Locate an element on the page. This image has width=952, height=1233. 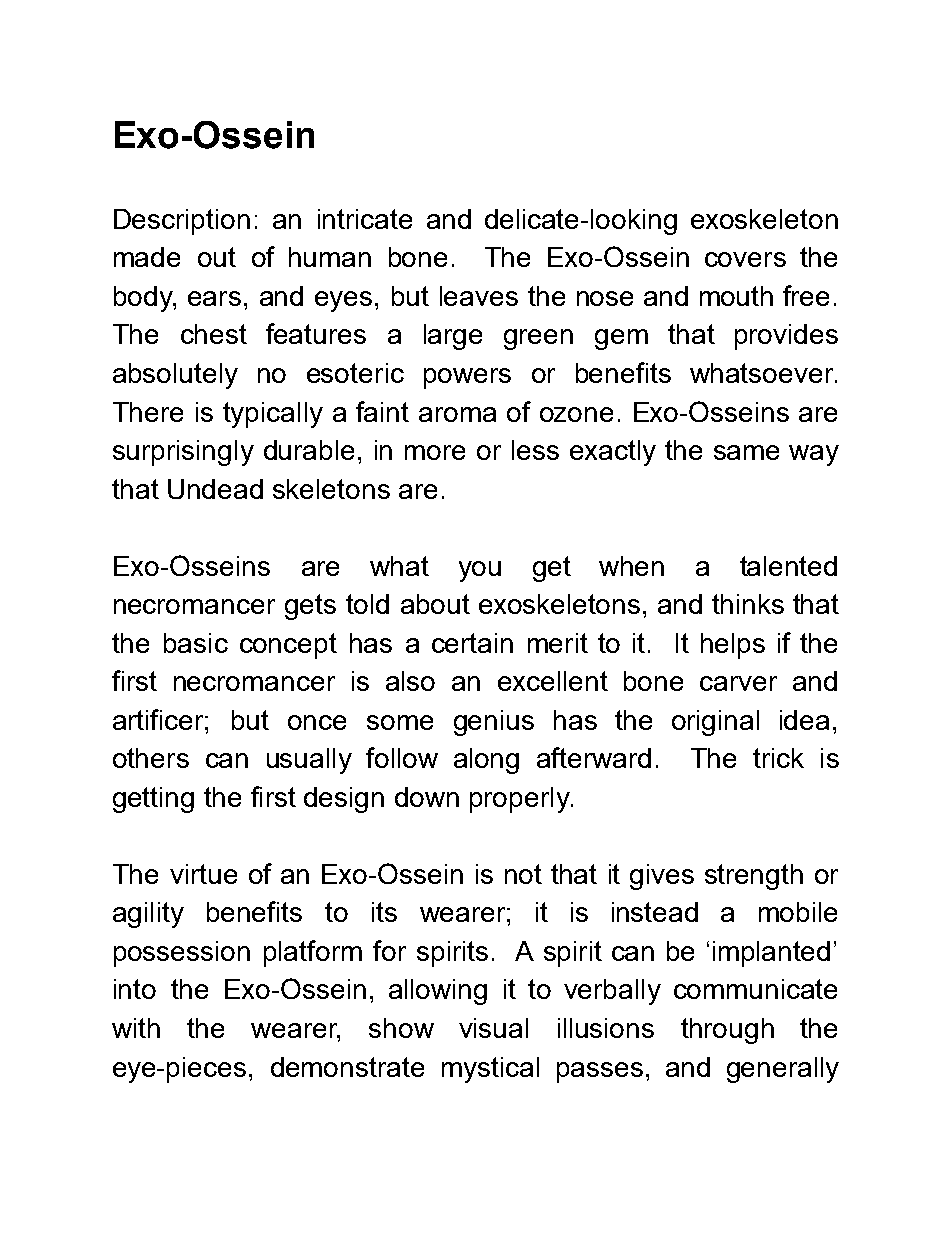
certain is located at coordinates (472, 643).
